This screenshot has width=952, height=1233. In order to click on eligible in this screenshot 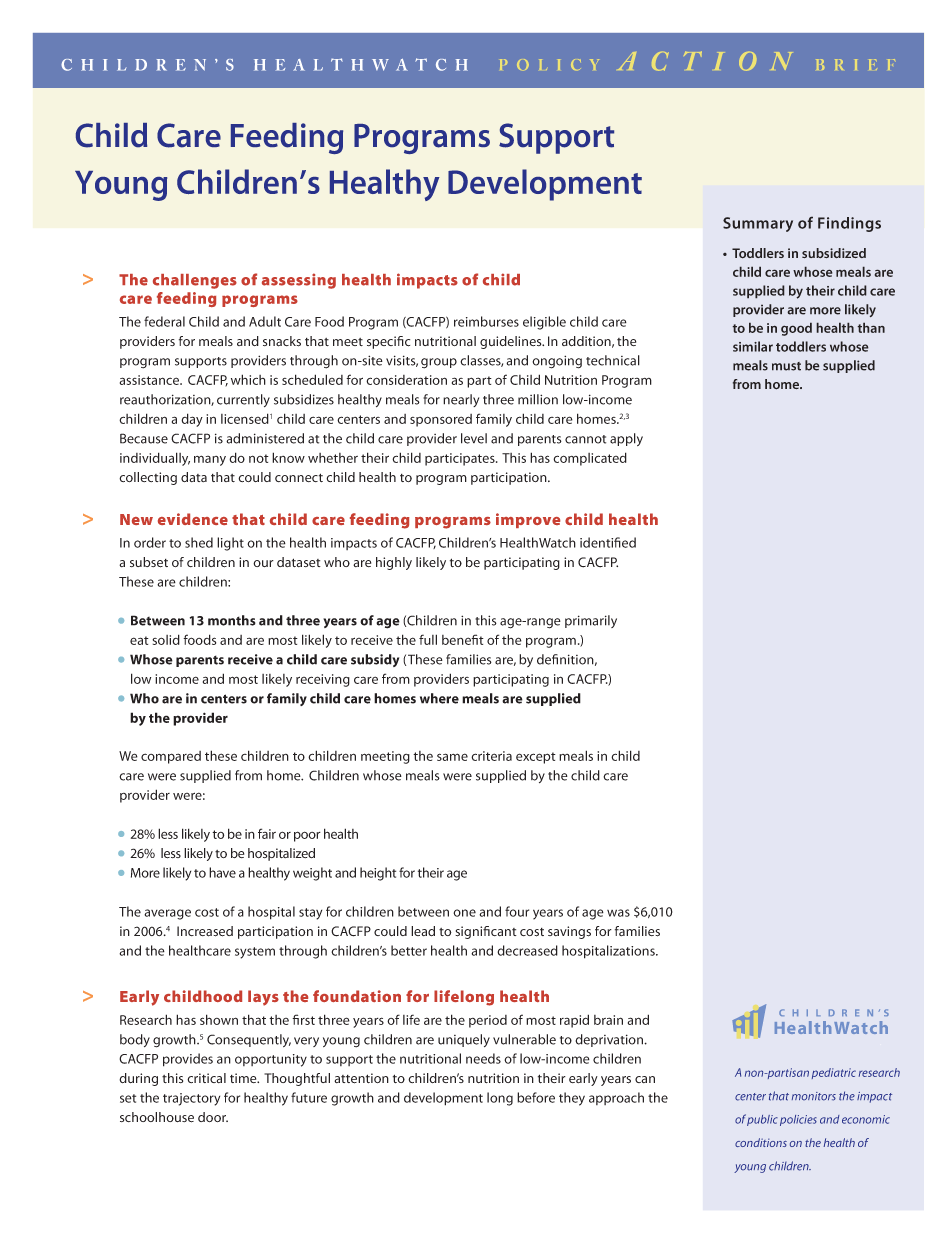, I will do `click(544, 323)`.
